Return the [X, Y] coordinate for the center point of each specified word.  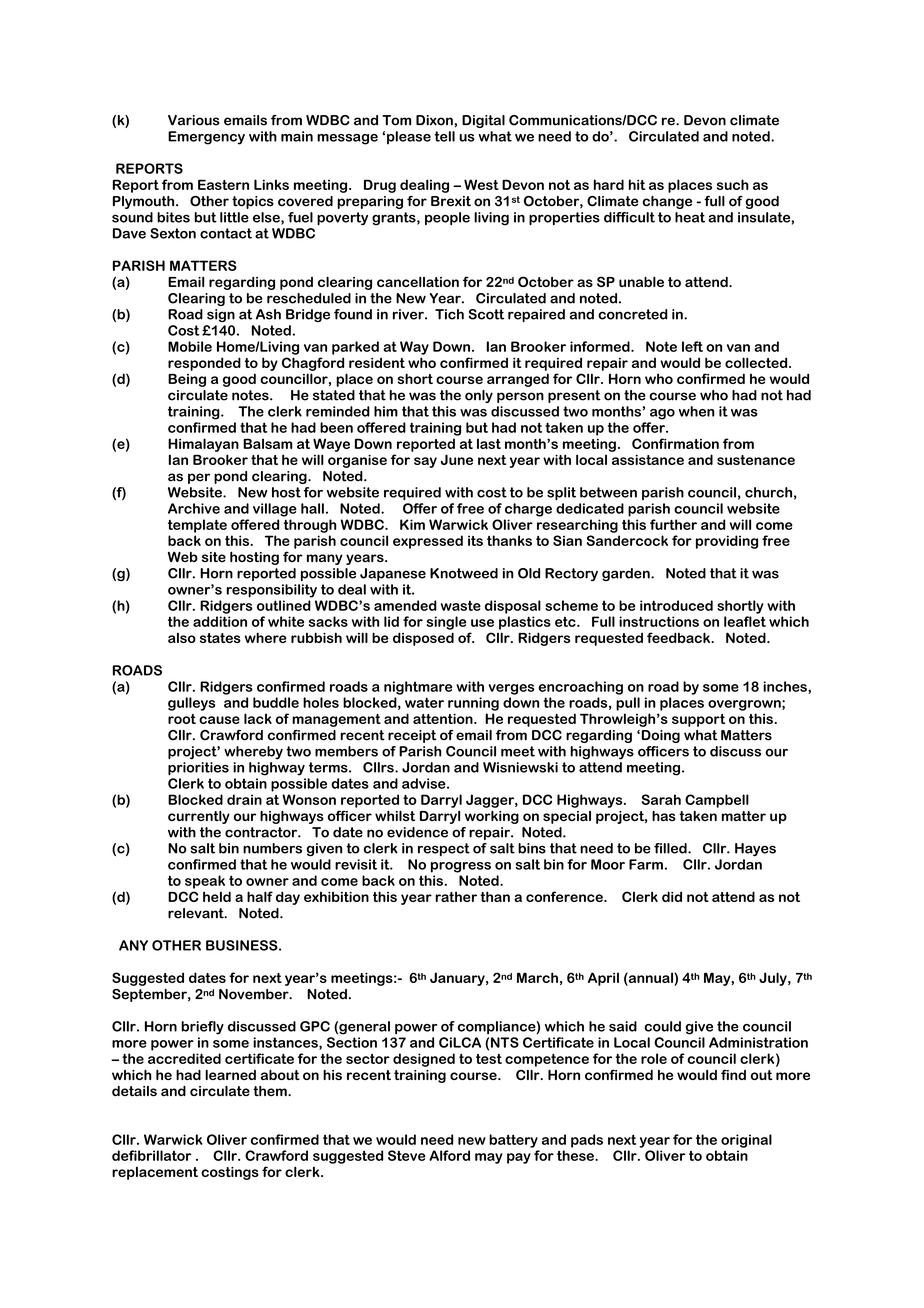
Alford [449, 1155]
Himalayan [203, 445]
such [733, 184]
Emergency [206, 138]
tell [445, 136]
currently [199, 817]
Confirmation [675, 443]
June [457, 459]
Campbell [717, 801]
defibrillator [151, 1155]
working [492, 817]
